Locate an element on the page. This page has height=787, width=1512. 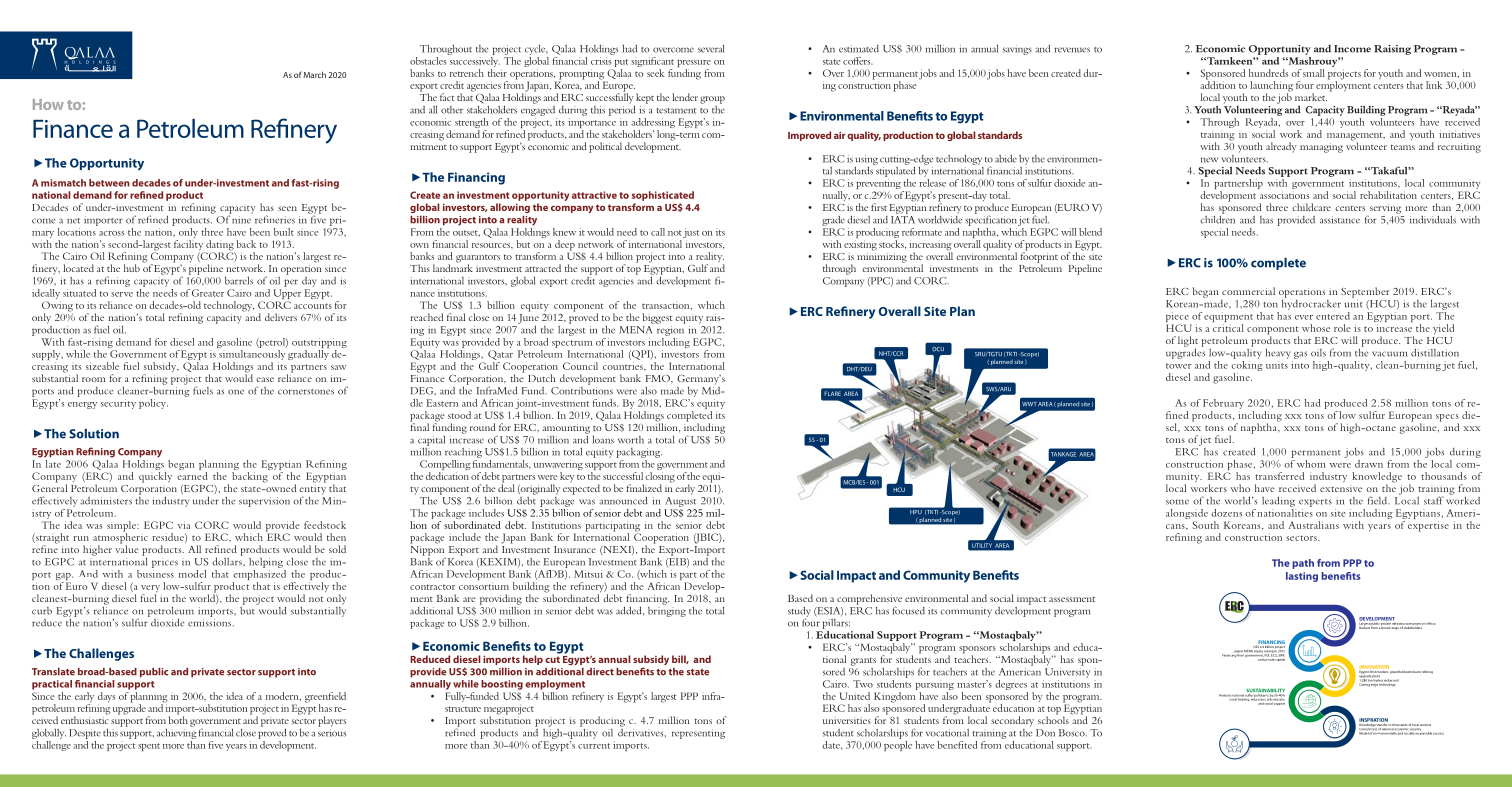
March is located at coordinates (315, 74).
